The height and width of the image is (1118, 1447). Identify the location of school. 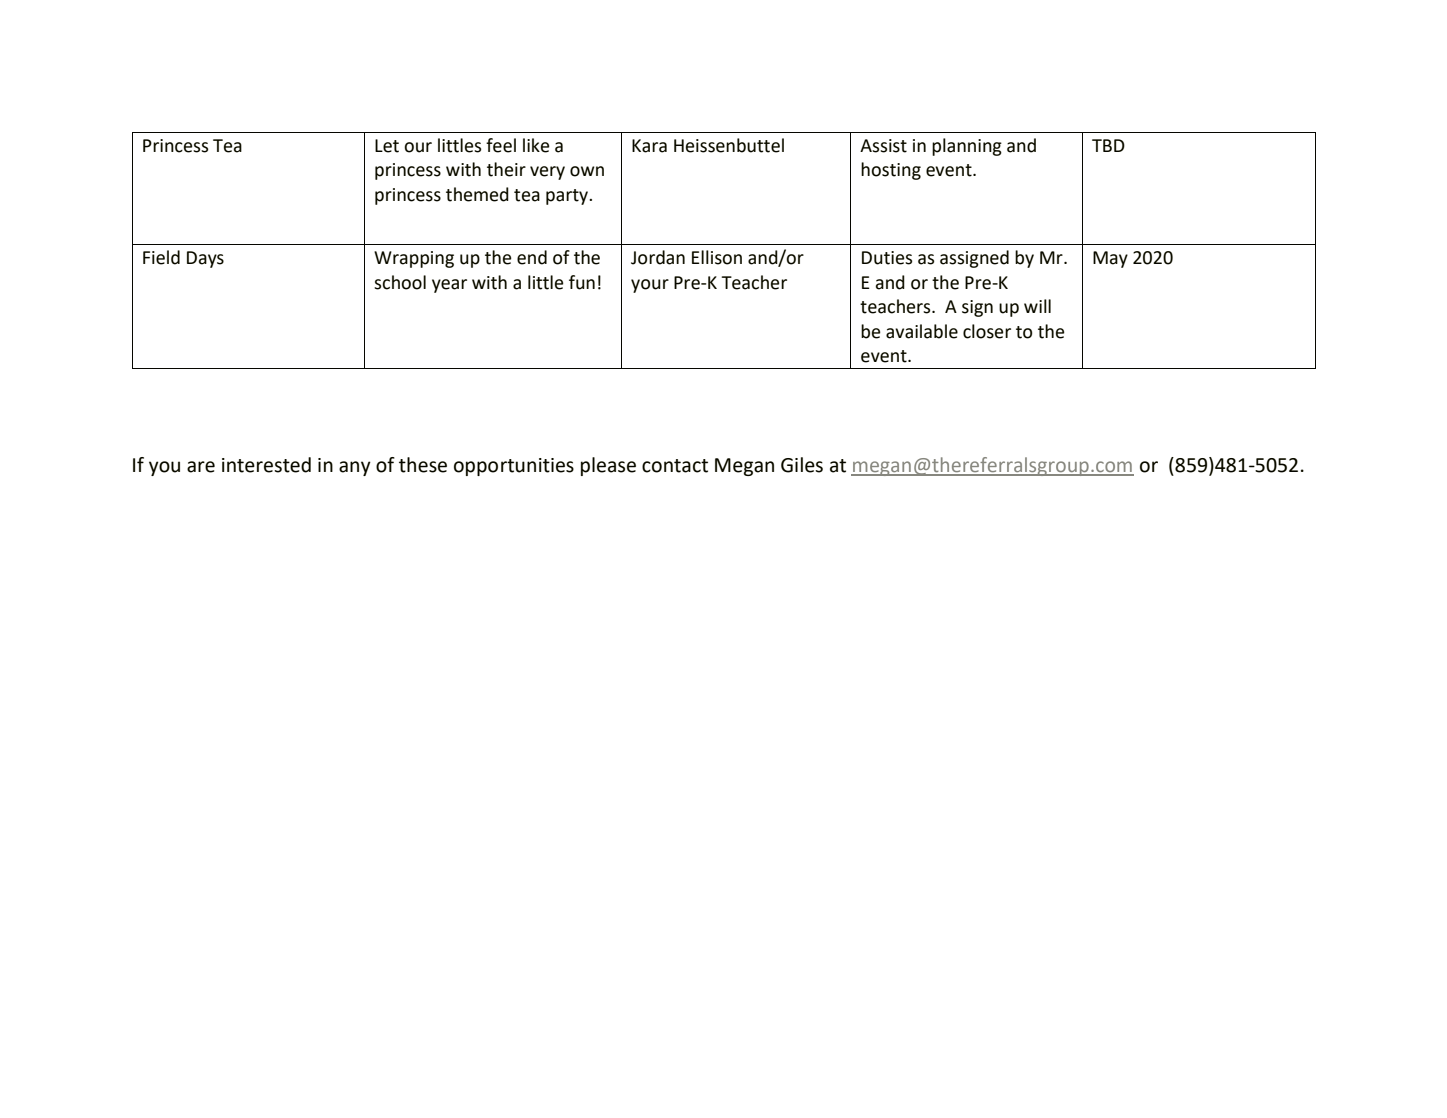
(400, 282).
